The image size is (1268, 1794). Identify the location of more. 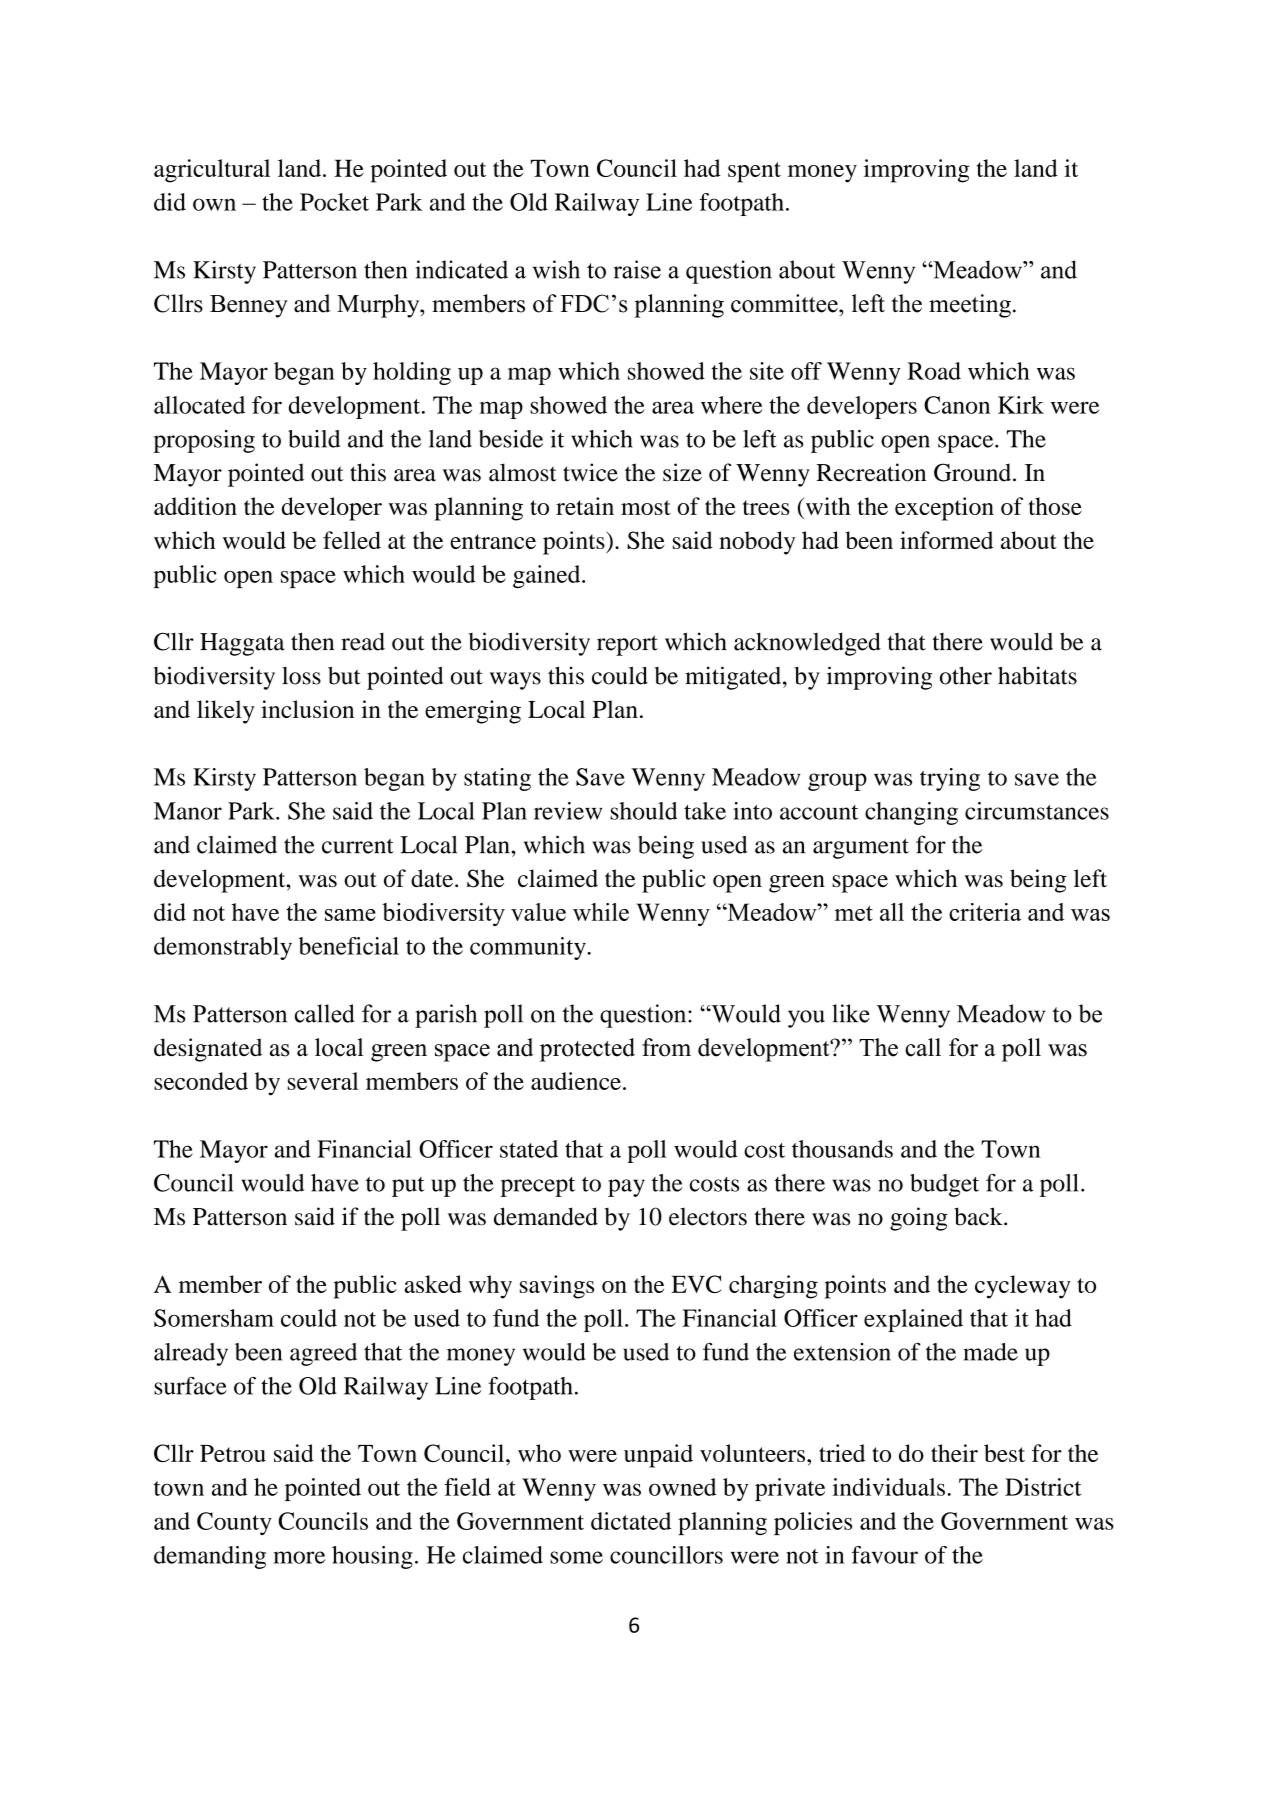
(299, 1557).
